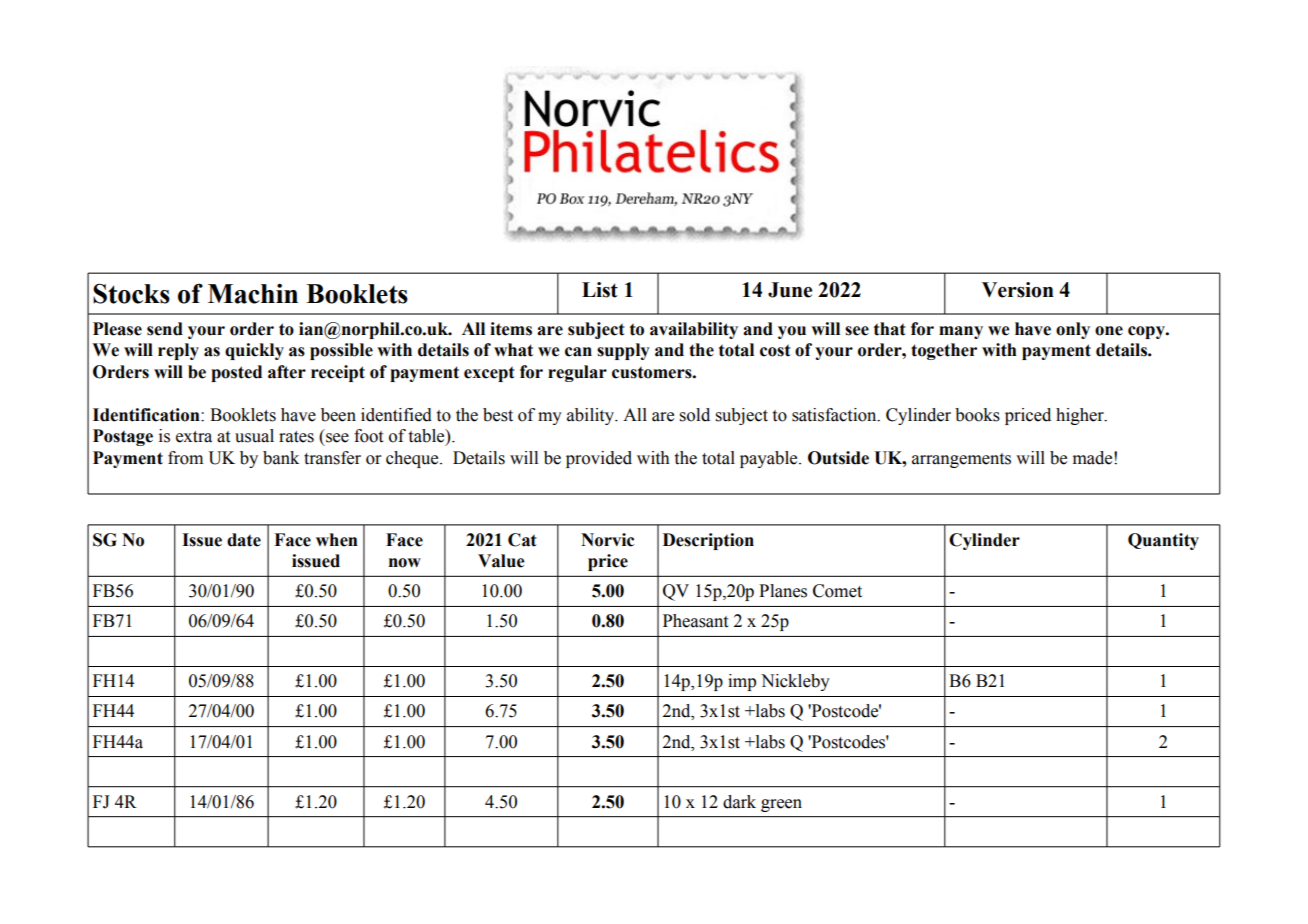 This document has height=924, width=1308. Describe the element at coordinates (253, 294) in the document. I see `Machin` at that location.
